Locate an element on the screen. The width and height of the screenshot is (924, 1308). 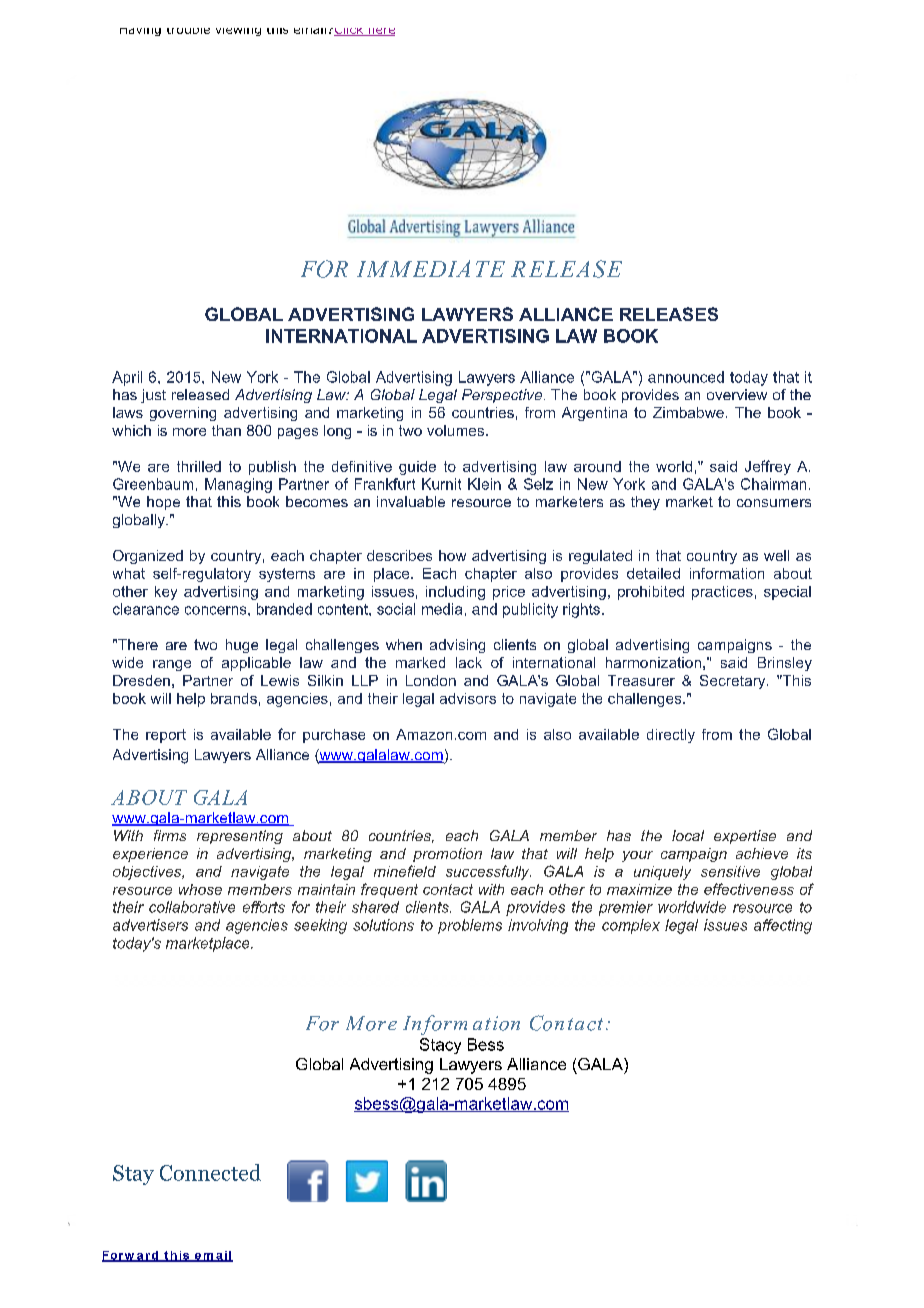
viewing is located at coordinates (238, 32).
